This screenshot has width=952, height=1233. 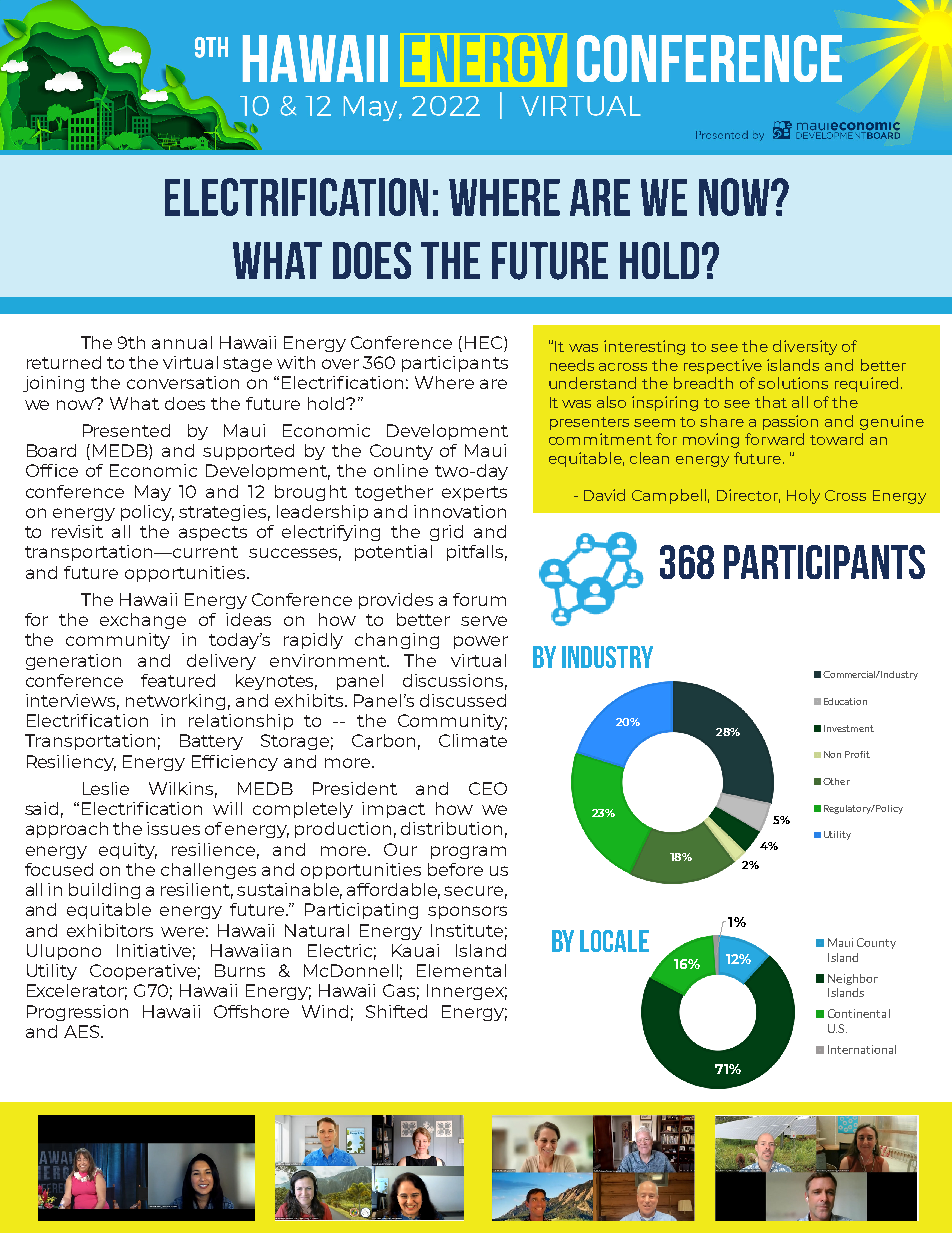 What do you see at coordinates (463, 700) in the screenshot?
I see `discussed` at bounding box center [463, 700].
